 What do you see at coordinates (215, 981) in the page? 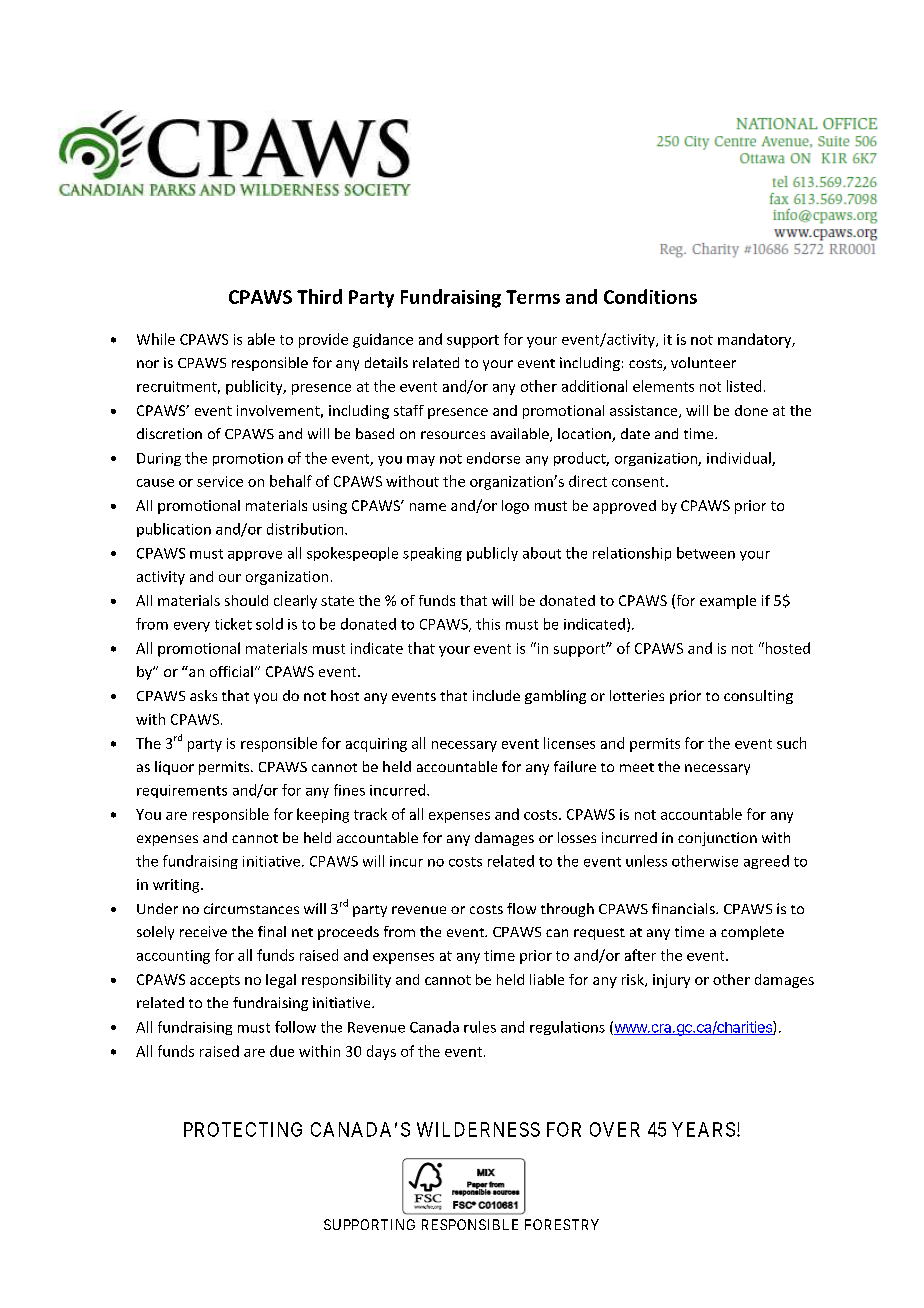
I see `accepts` at bounding box center [215, 981].
